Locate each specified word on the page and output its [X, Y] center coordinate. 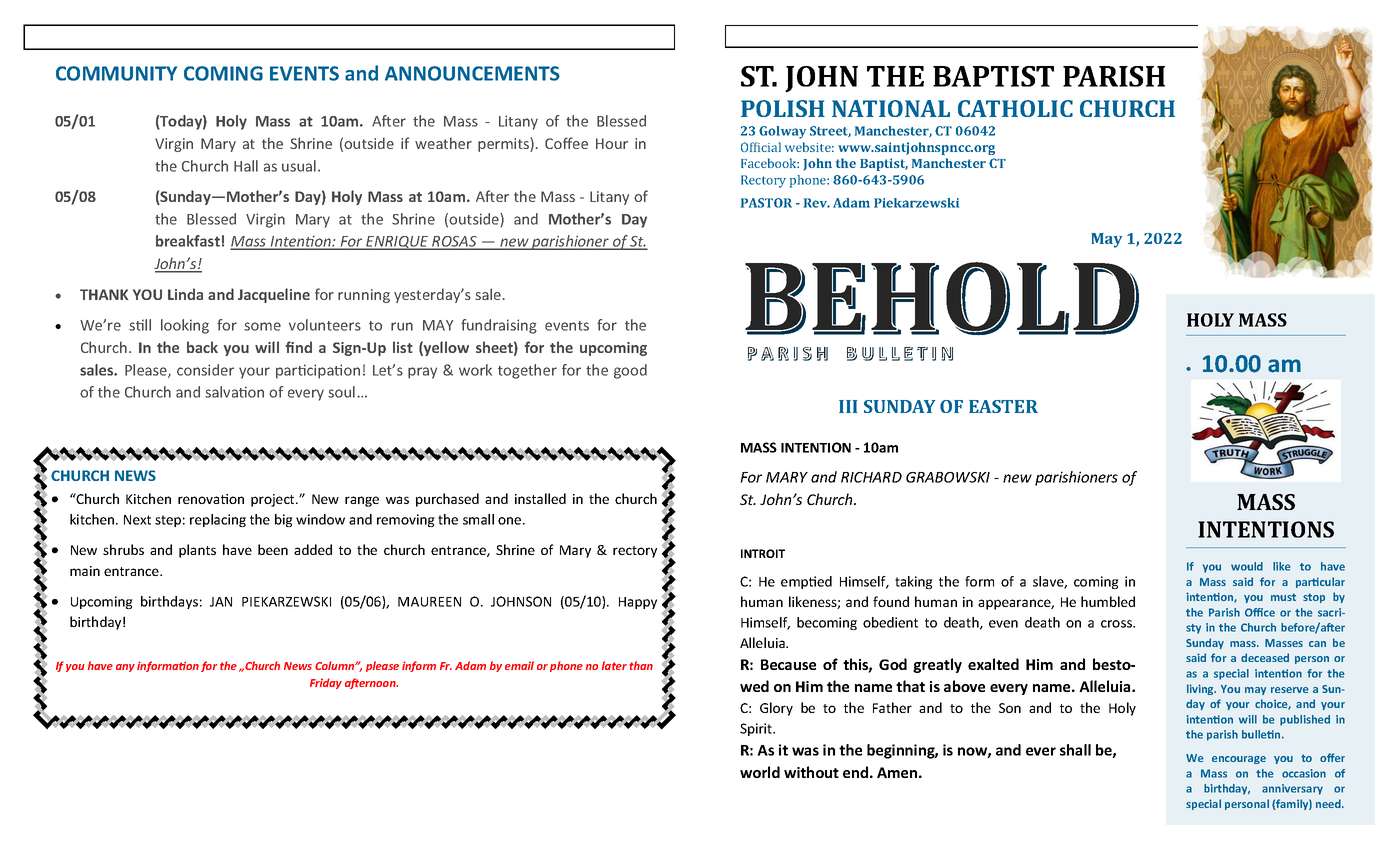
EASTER [1003, 406]
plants [197, 551]
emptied [806, 582]
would [1247, 566]
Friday [326, 683]
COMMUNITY [116, 73]
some [262, 326]
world [760, 772]
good [630, 371]
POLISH [783, 108]
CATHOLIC [1015, 108]
